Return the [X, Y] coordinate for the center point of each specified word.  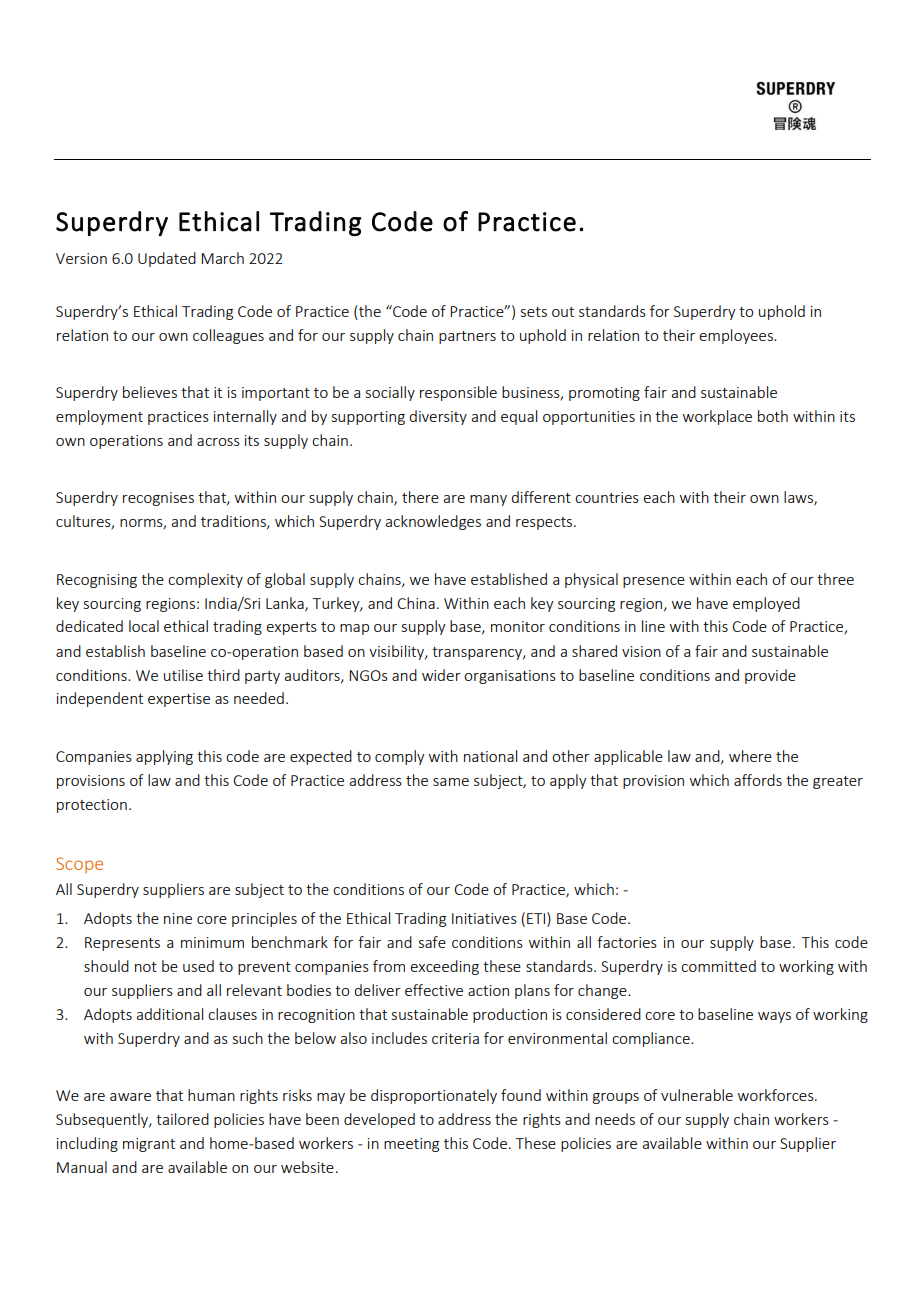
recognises [158, 499]
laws [799, 498]
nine [178, 918]
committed [718, 966]
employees [737, 336]
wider [441, 675]
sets [534, 312]
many [488, 500]
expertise [179, 700]
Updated [167, 259]
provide [770, 676]
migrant [149, 1145]
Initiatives [484, 918]
